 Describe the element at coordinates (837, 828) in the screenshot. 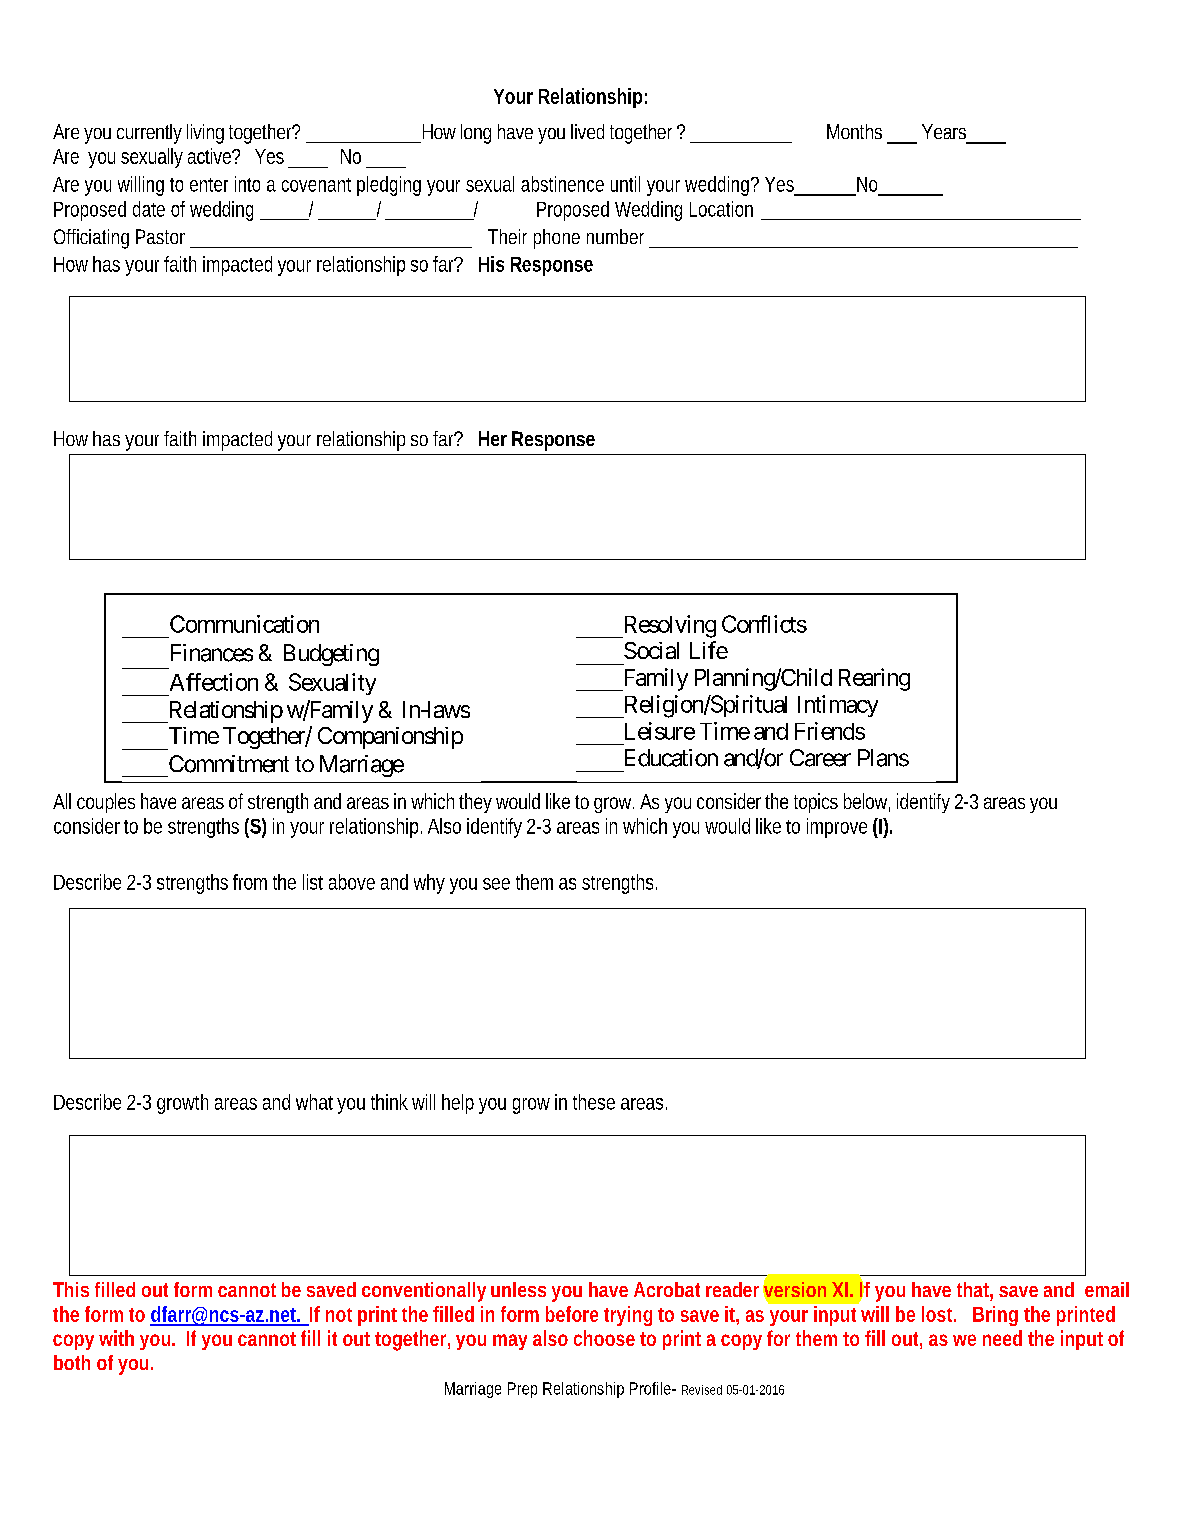

I see `improve` at that location.
